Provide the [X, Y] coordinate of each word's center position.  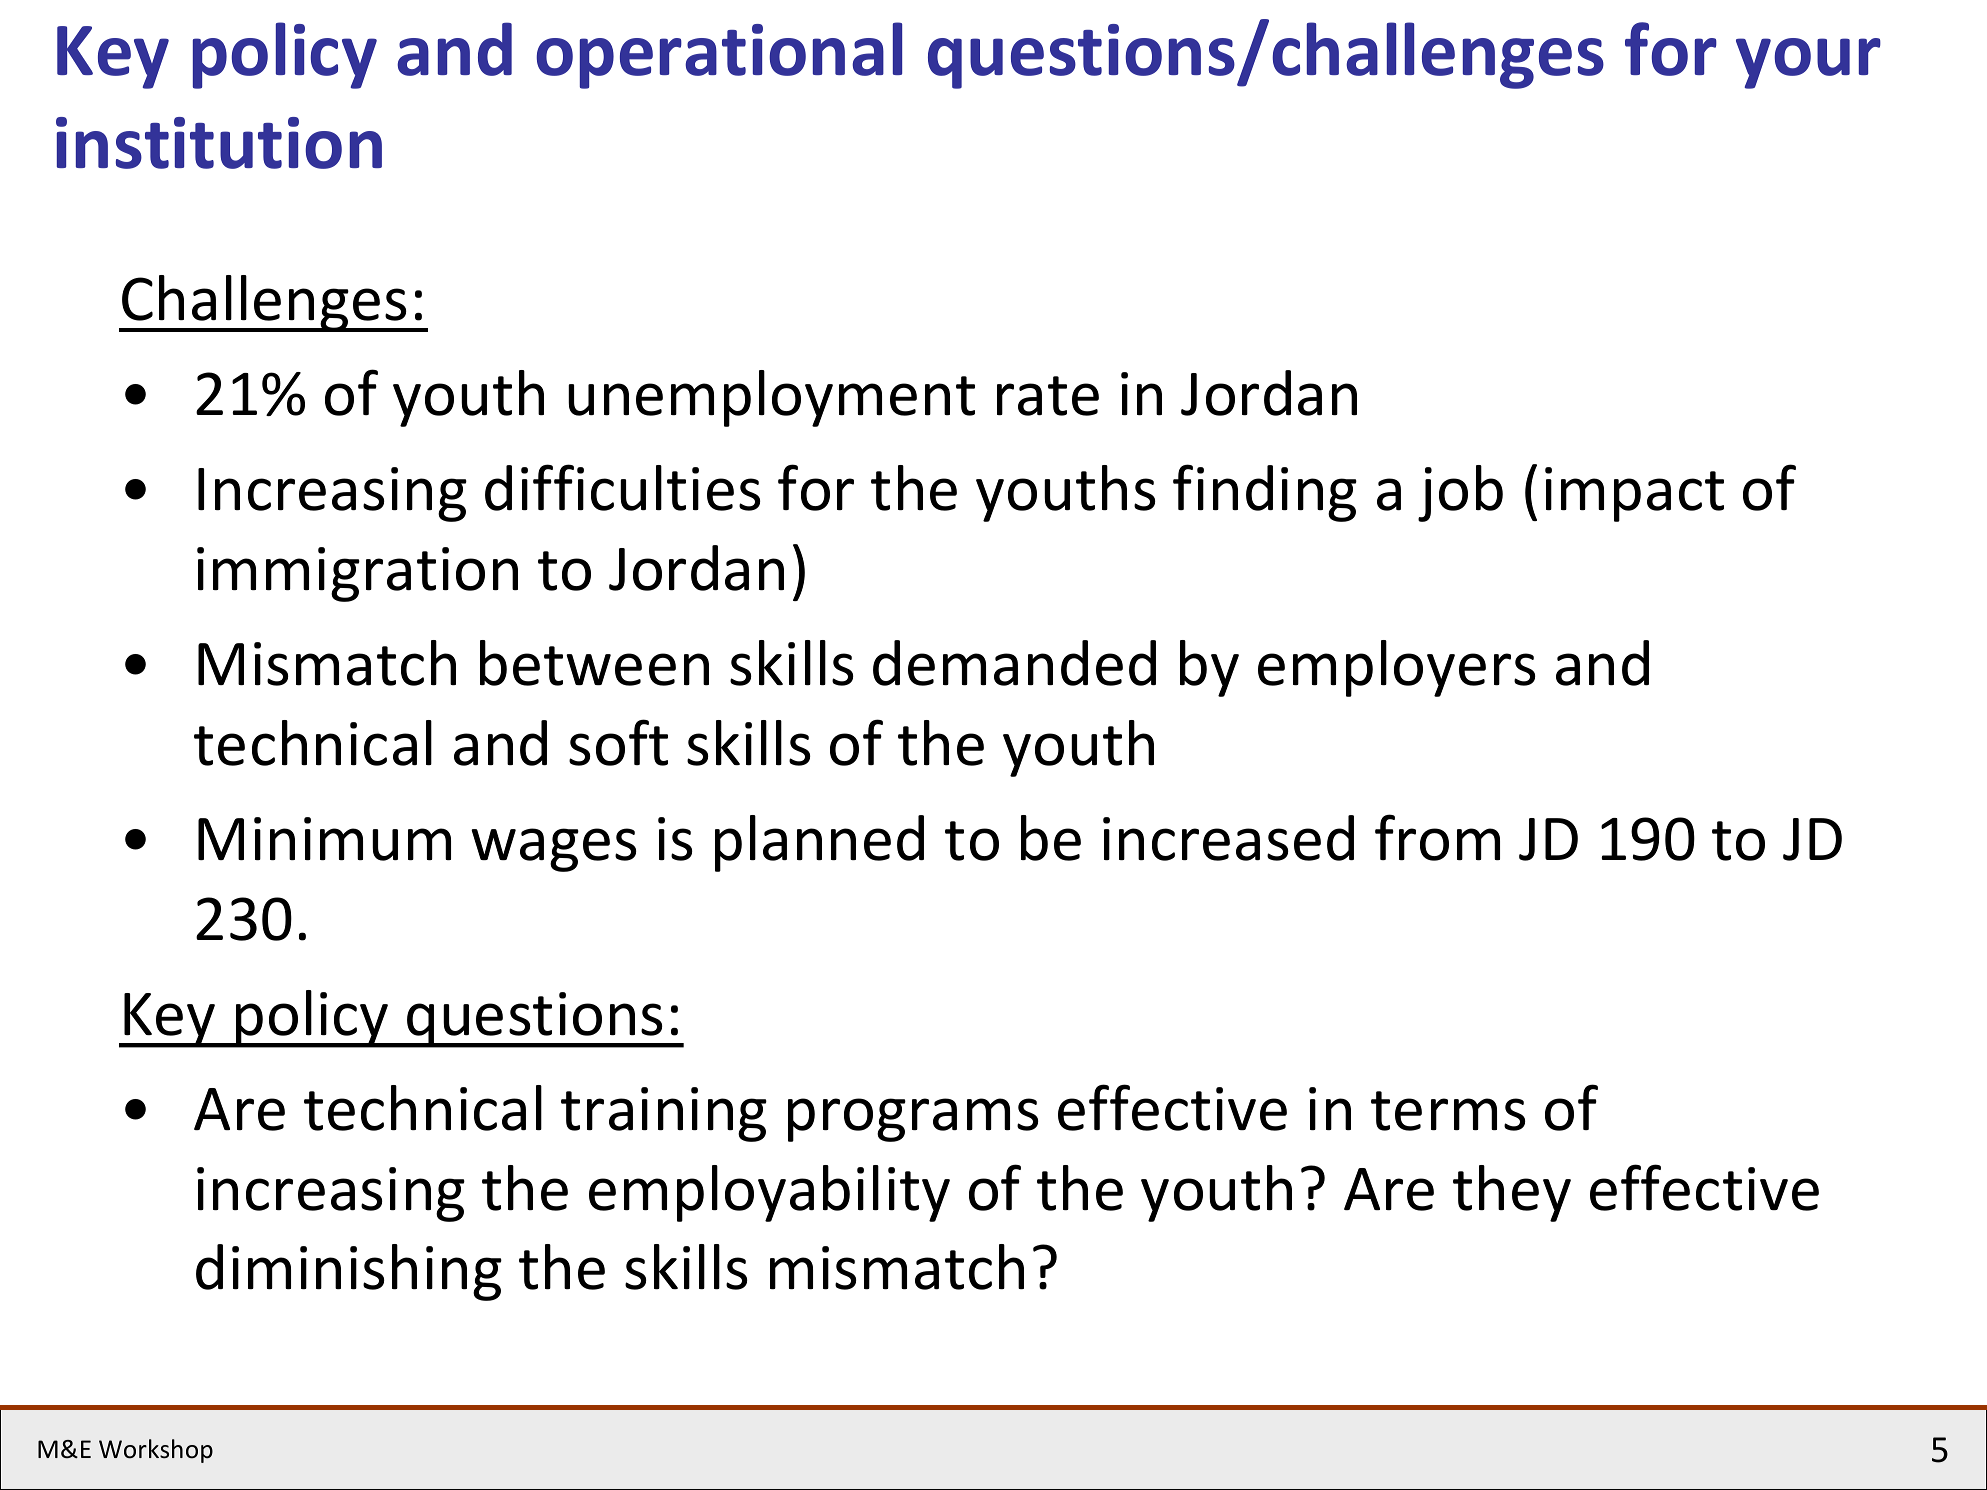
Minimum [324, 839]
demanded [1014, 663]
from [1437, 837]
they [1512, 1193]
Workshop [156, 1451]
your [1808, 63]
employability [769, 1193]
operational [719, 55]
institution [219, 143]
